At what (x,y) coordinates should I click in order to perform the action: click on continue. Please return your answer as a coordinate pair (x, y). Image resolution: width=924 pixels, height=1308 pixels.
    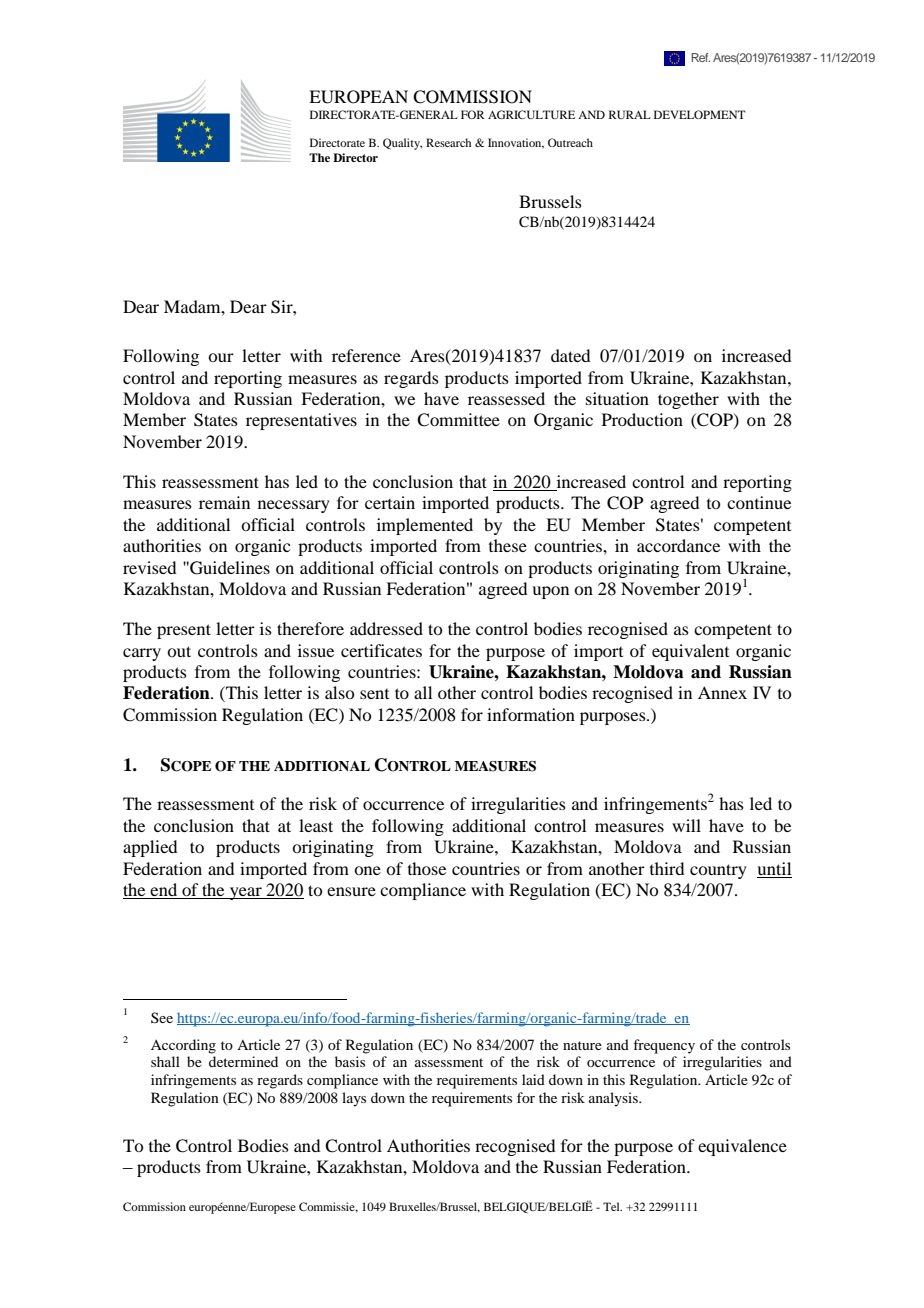
    Looking at the image, I should click on (759, 502).
